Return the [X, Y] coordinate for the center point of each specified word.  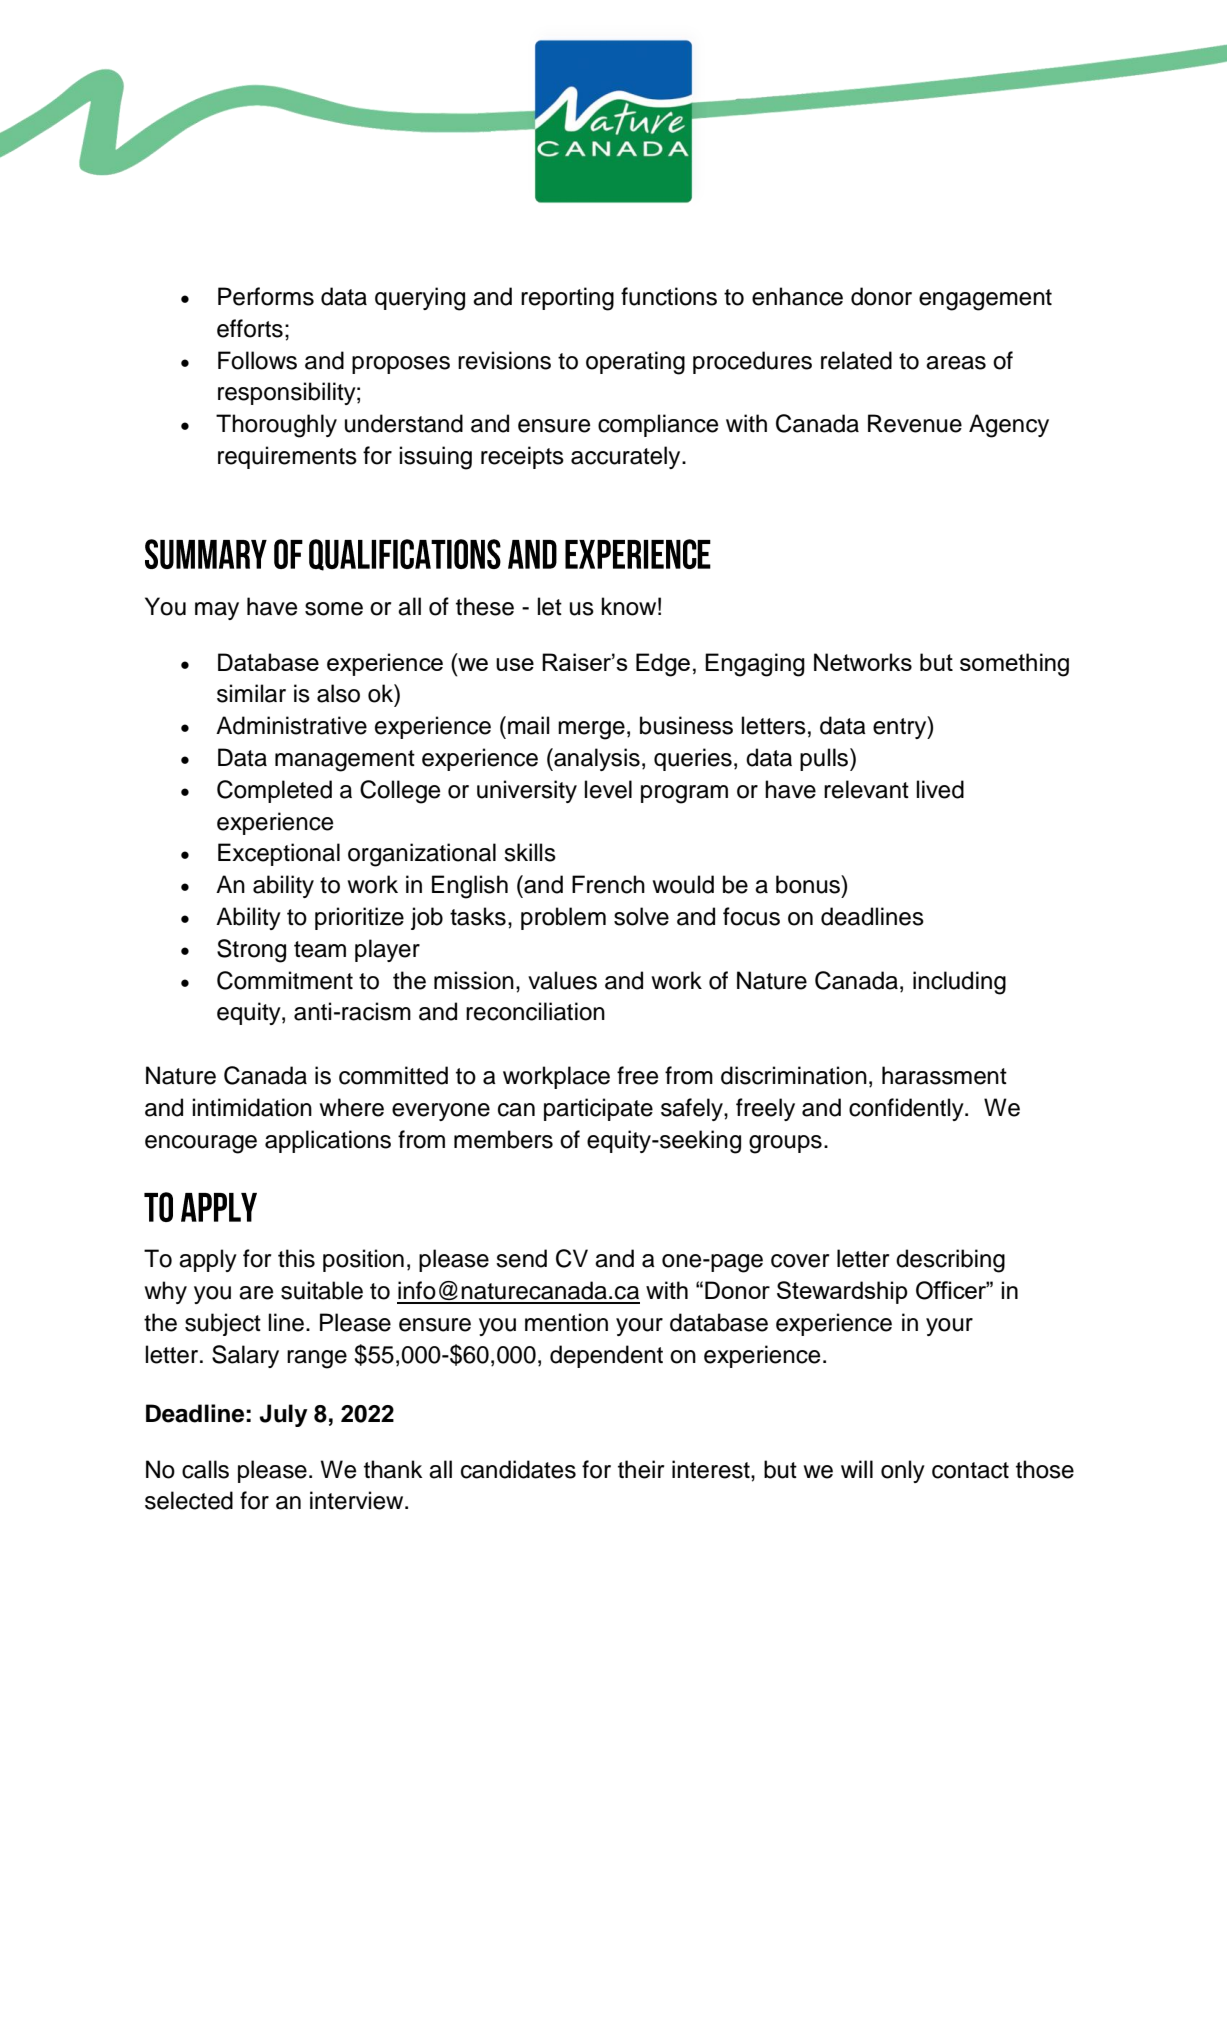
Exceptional [279, 854]
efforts [250, 328]
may [217, 611]
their [641, 1469]
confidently [907, 1109]
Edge [663, 665]
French [608, 884]
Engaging [755, 665]
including [959, 983]
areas [956, 363]
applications [328, 1141]
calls [205, 1469]
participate [598, 1109]
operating [635, 363]
